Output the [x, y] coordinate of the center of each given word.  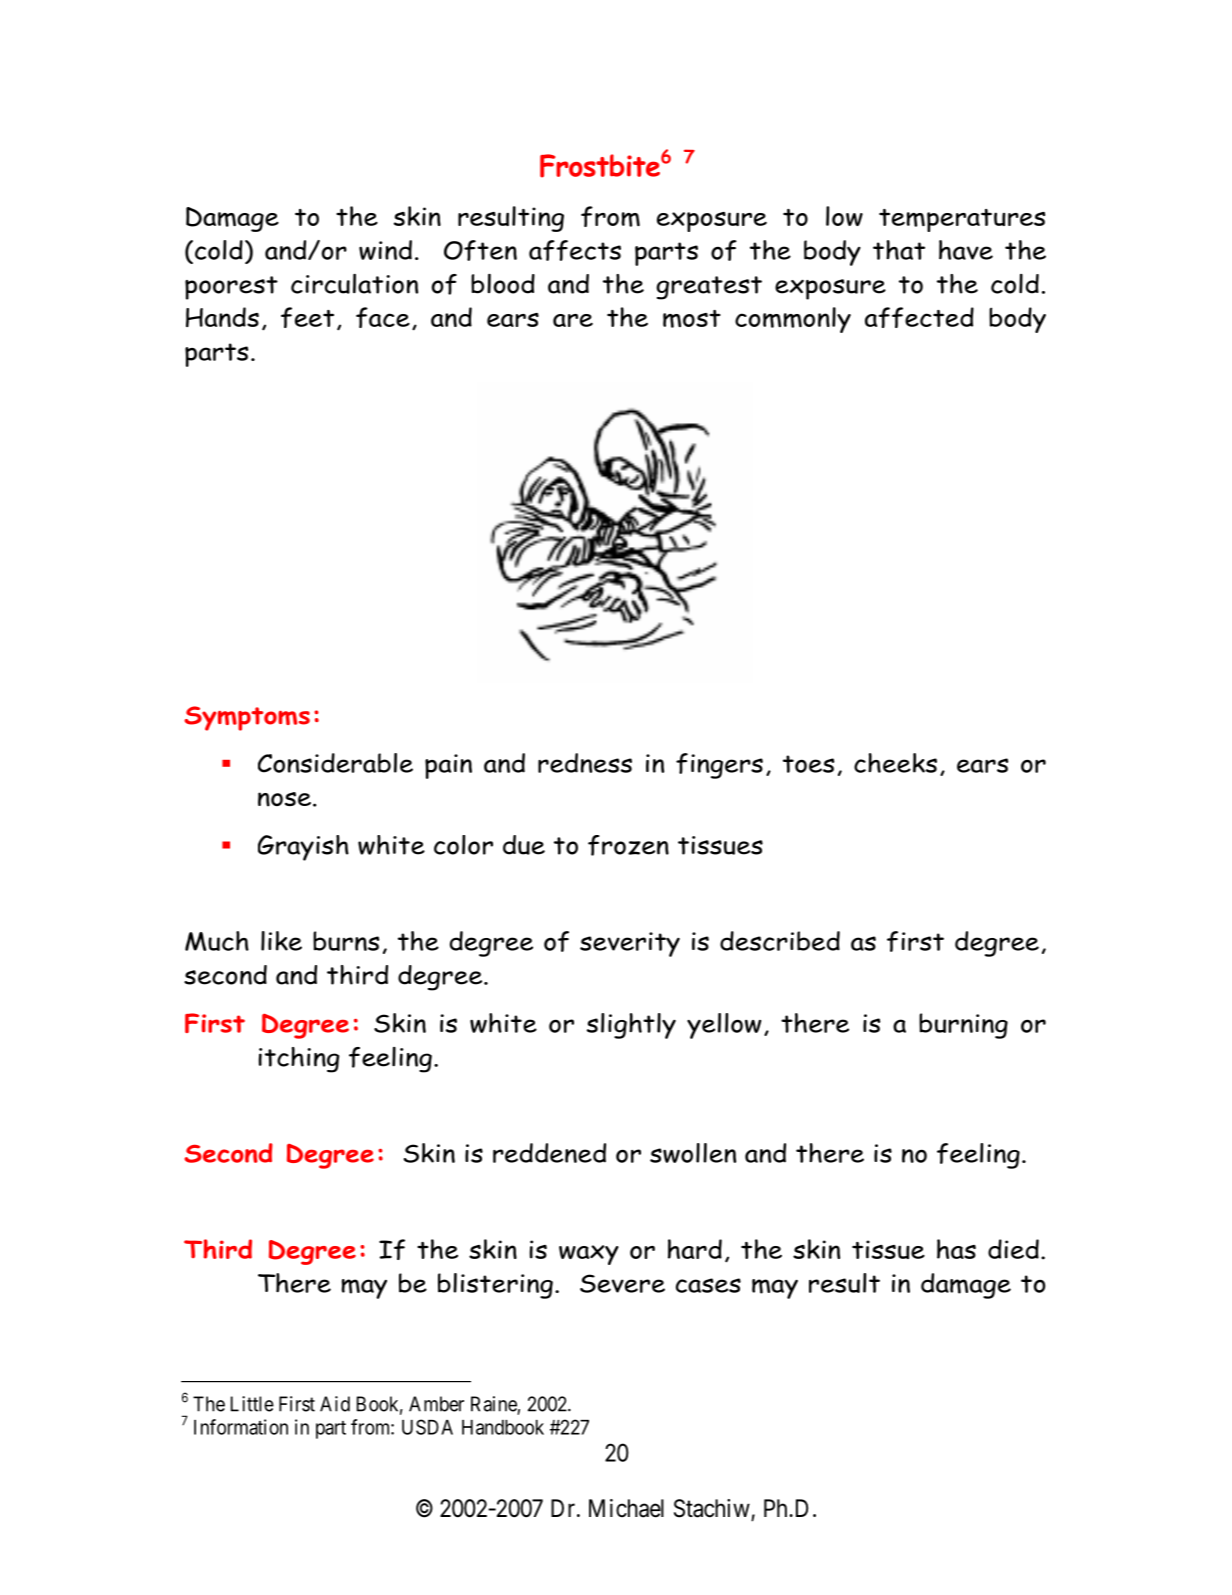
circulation [354, 283]
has [956, 1249]
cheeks [895, 763]
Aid [335, 1404]
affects [575, 250]
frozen [628, 845]
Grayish [303, 848]
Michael [626, 1508]
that [899, 250]
